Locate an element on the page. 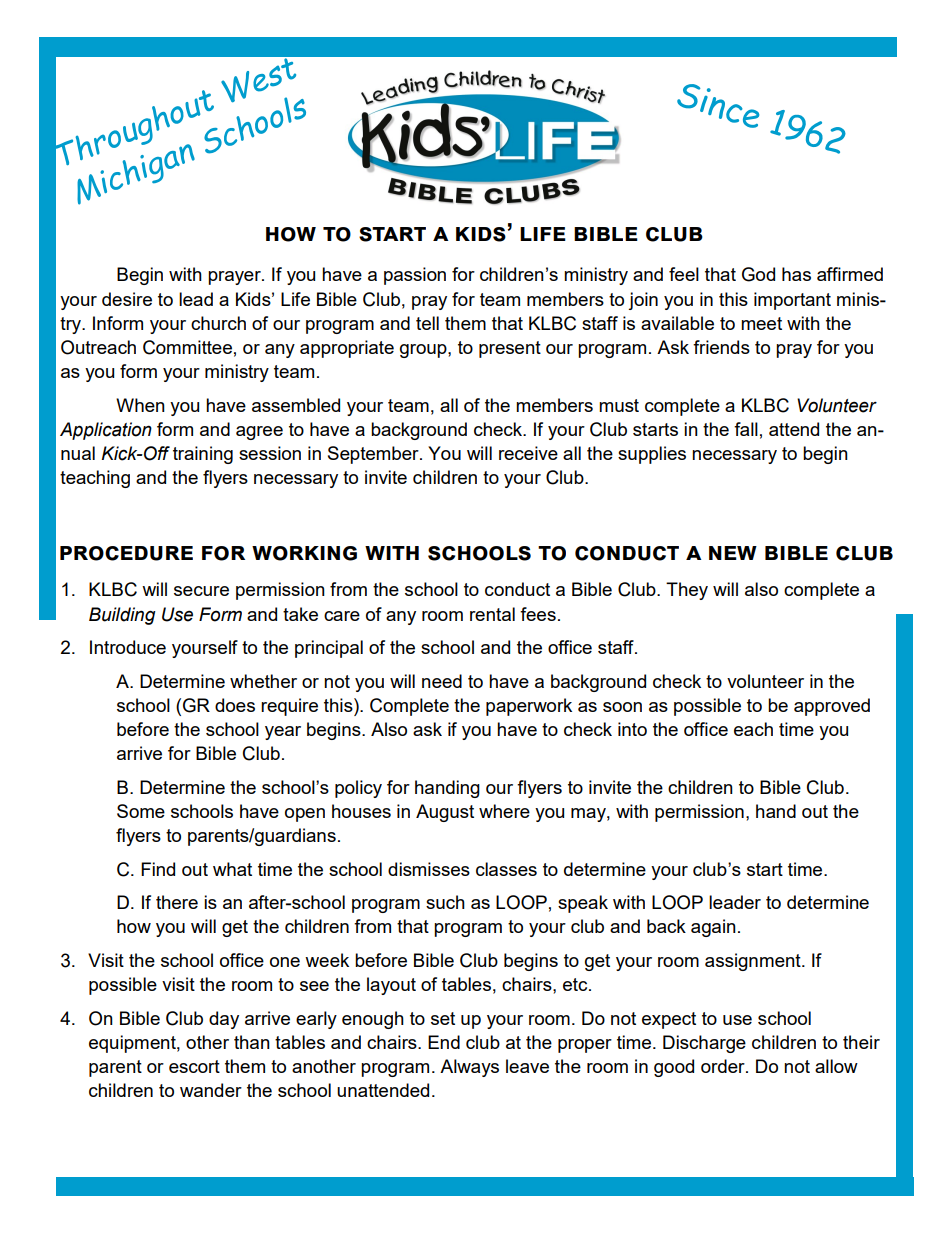 This page has height=1233, width=952. rental is located at coordinates (492, 614).
